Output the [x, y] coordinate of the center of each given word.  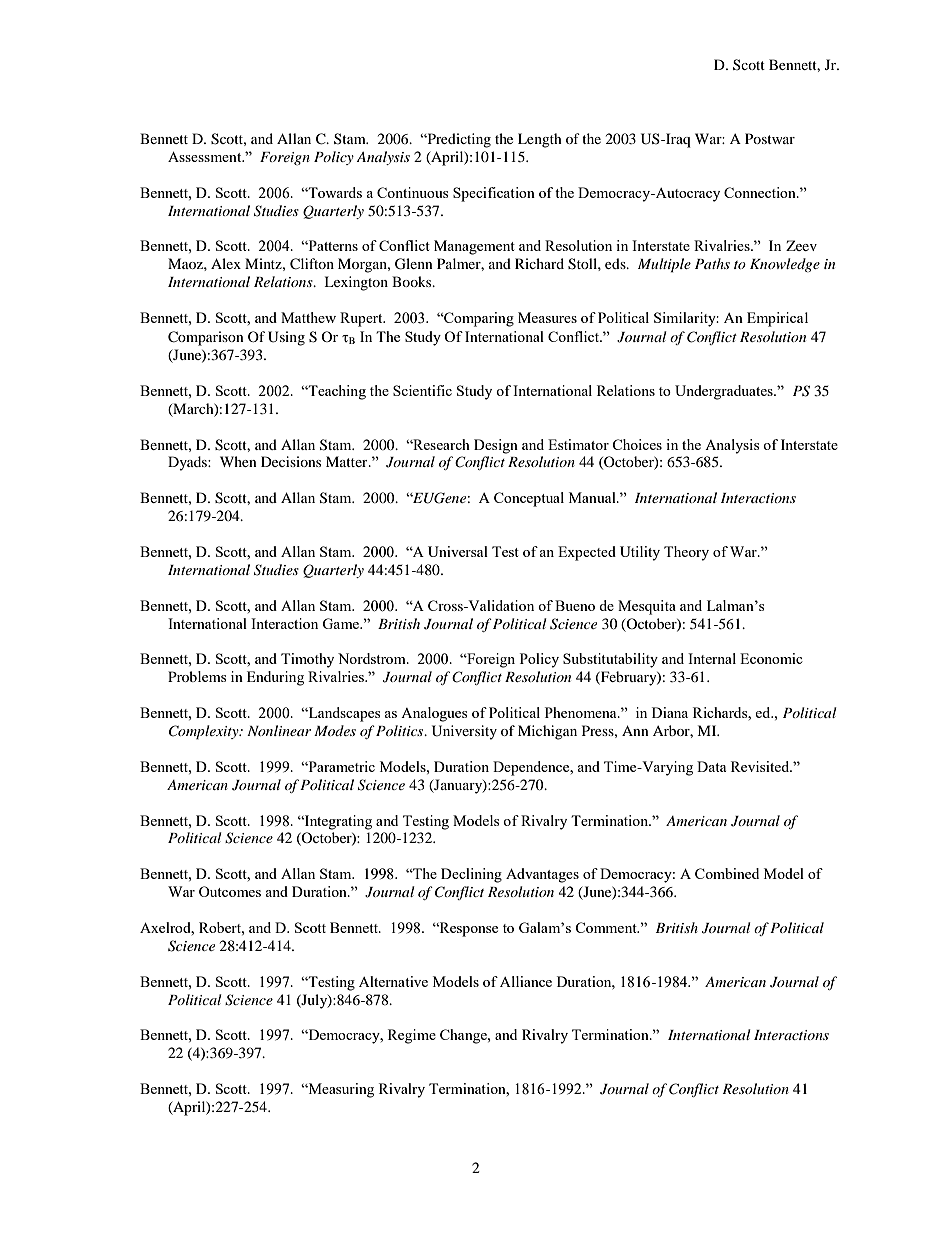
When [238, 461]
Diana [670, 712]
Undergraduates [725, 392]
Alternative [393, 981]
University [464, 732]
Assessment [206, 157]
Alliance [526, 981]
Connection [761, 192]
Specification [494, 194]
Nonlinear [279, 730]
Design [496, 446]
